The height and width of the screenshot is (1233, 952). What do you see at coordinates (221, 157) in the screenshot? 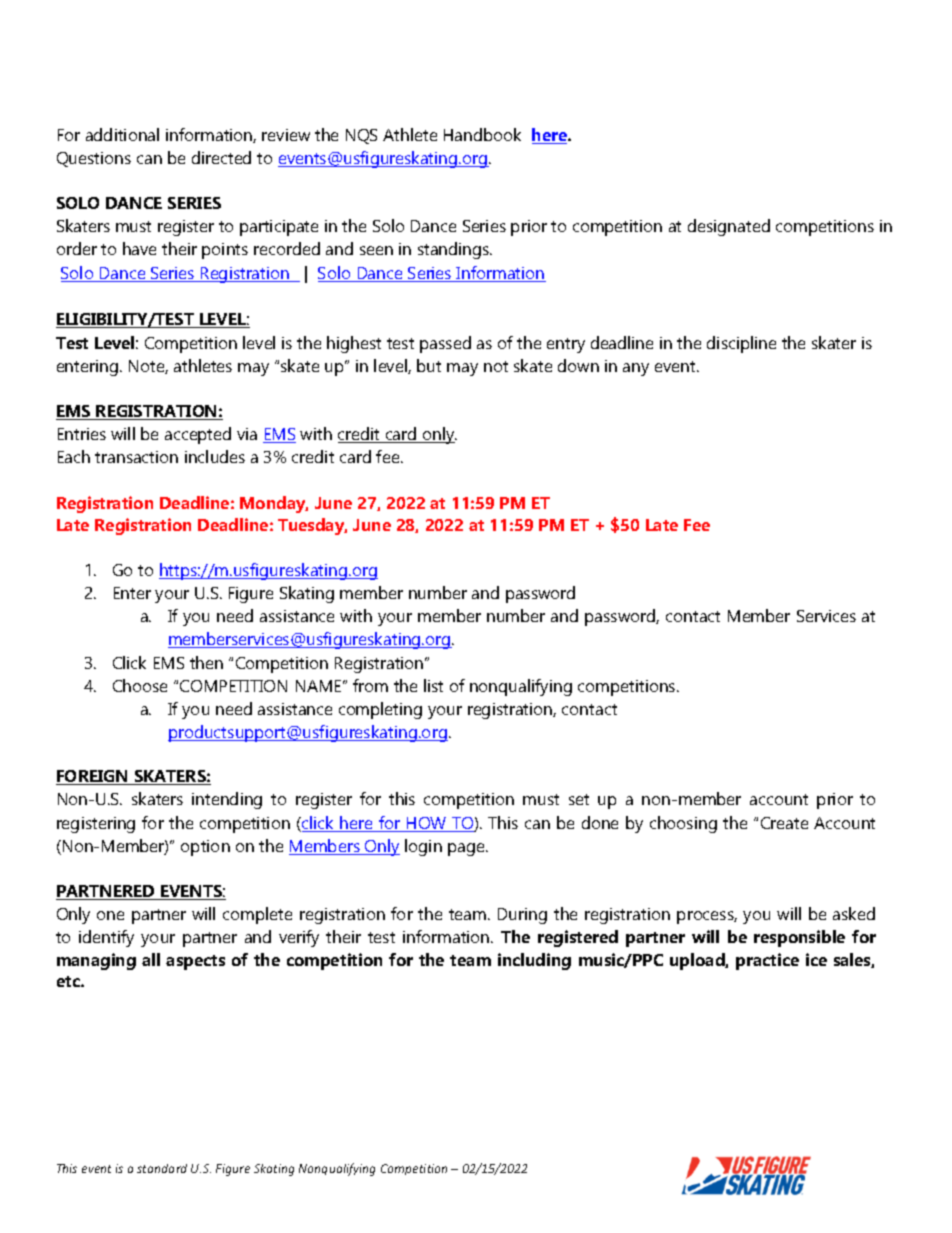
I see `directed` at bounding box center [221, 157].
